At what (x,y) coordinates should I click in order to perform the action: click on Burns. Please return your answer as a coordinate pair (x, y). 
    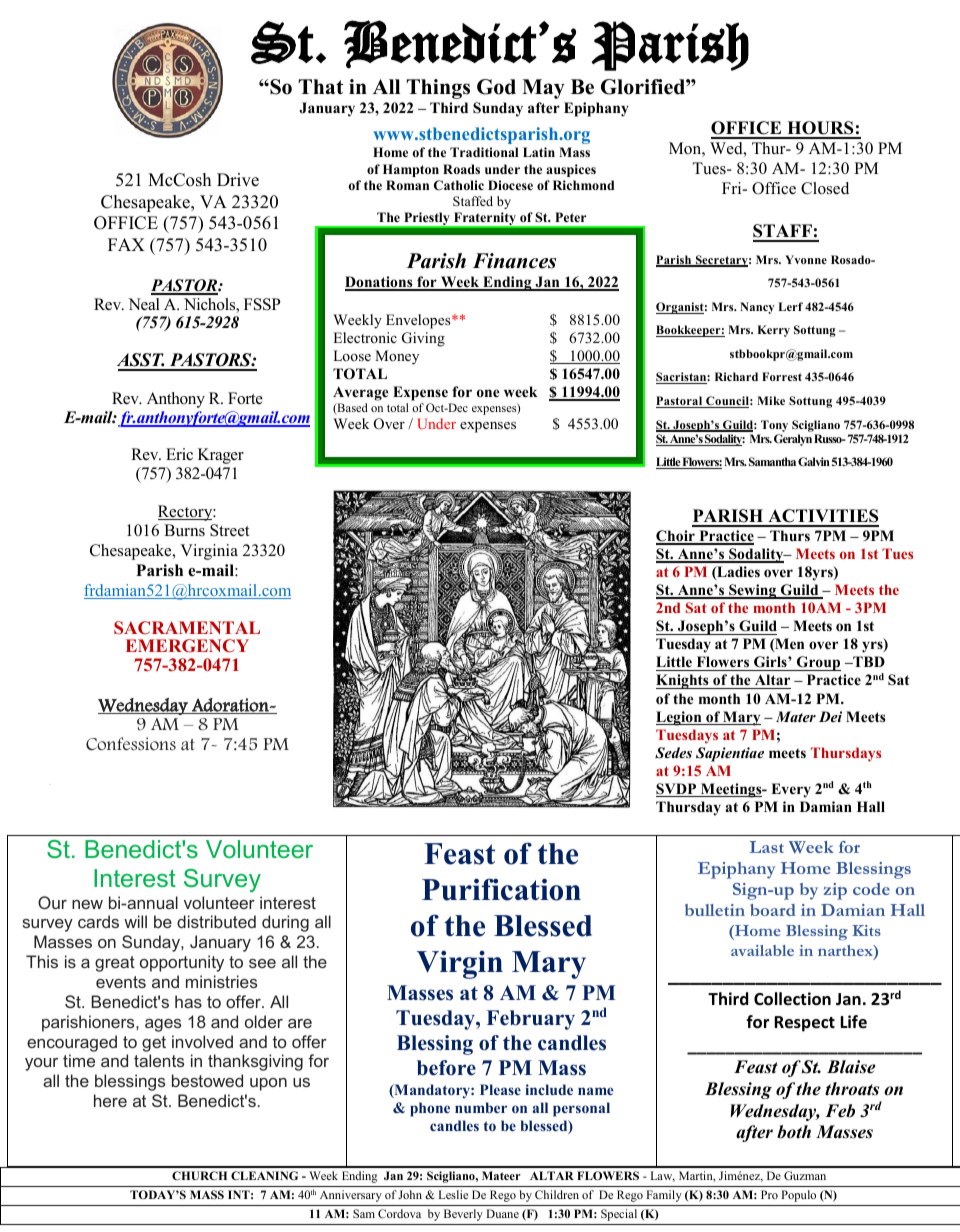
    Looking at the image, I should click on (184, 530).
